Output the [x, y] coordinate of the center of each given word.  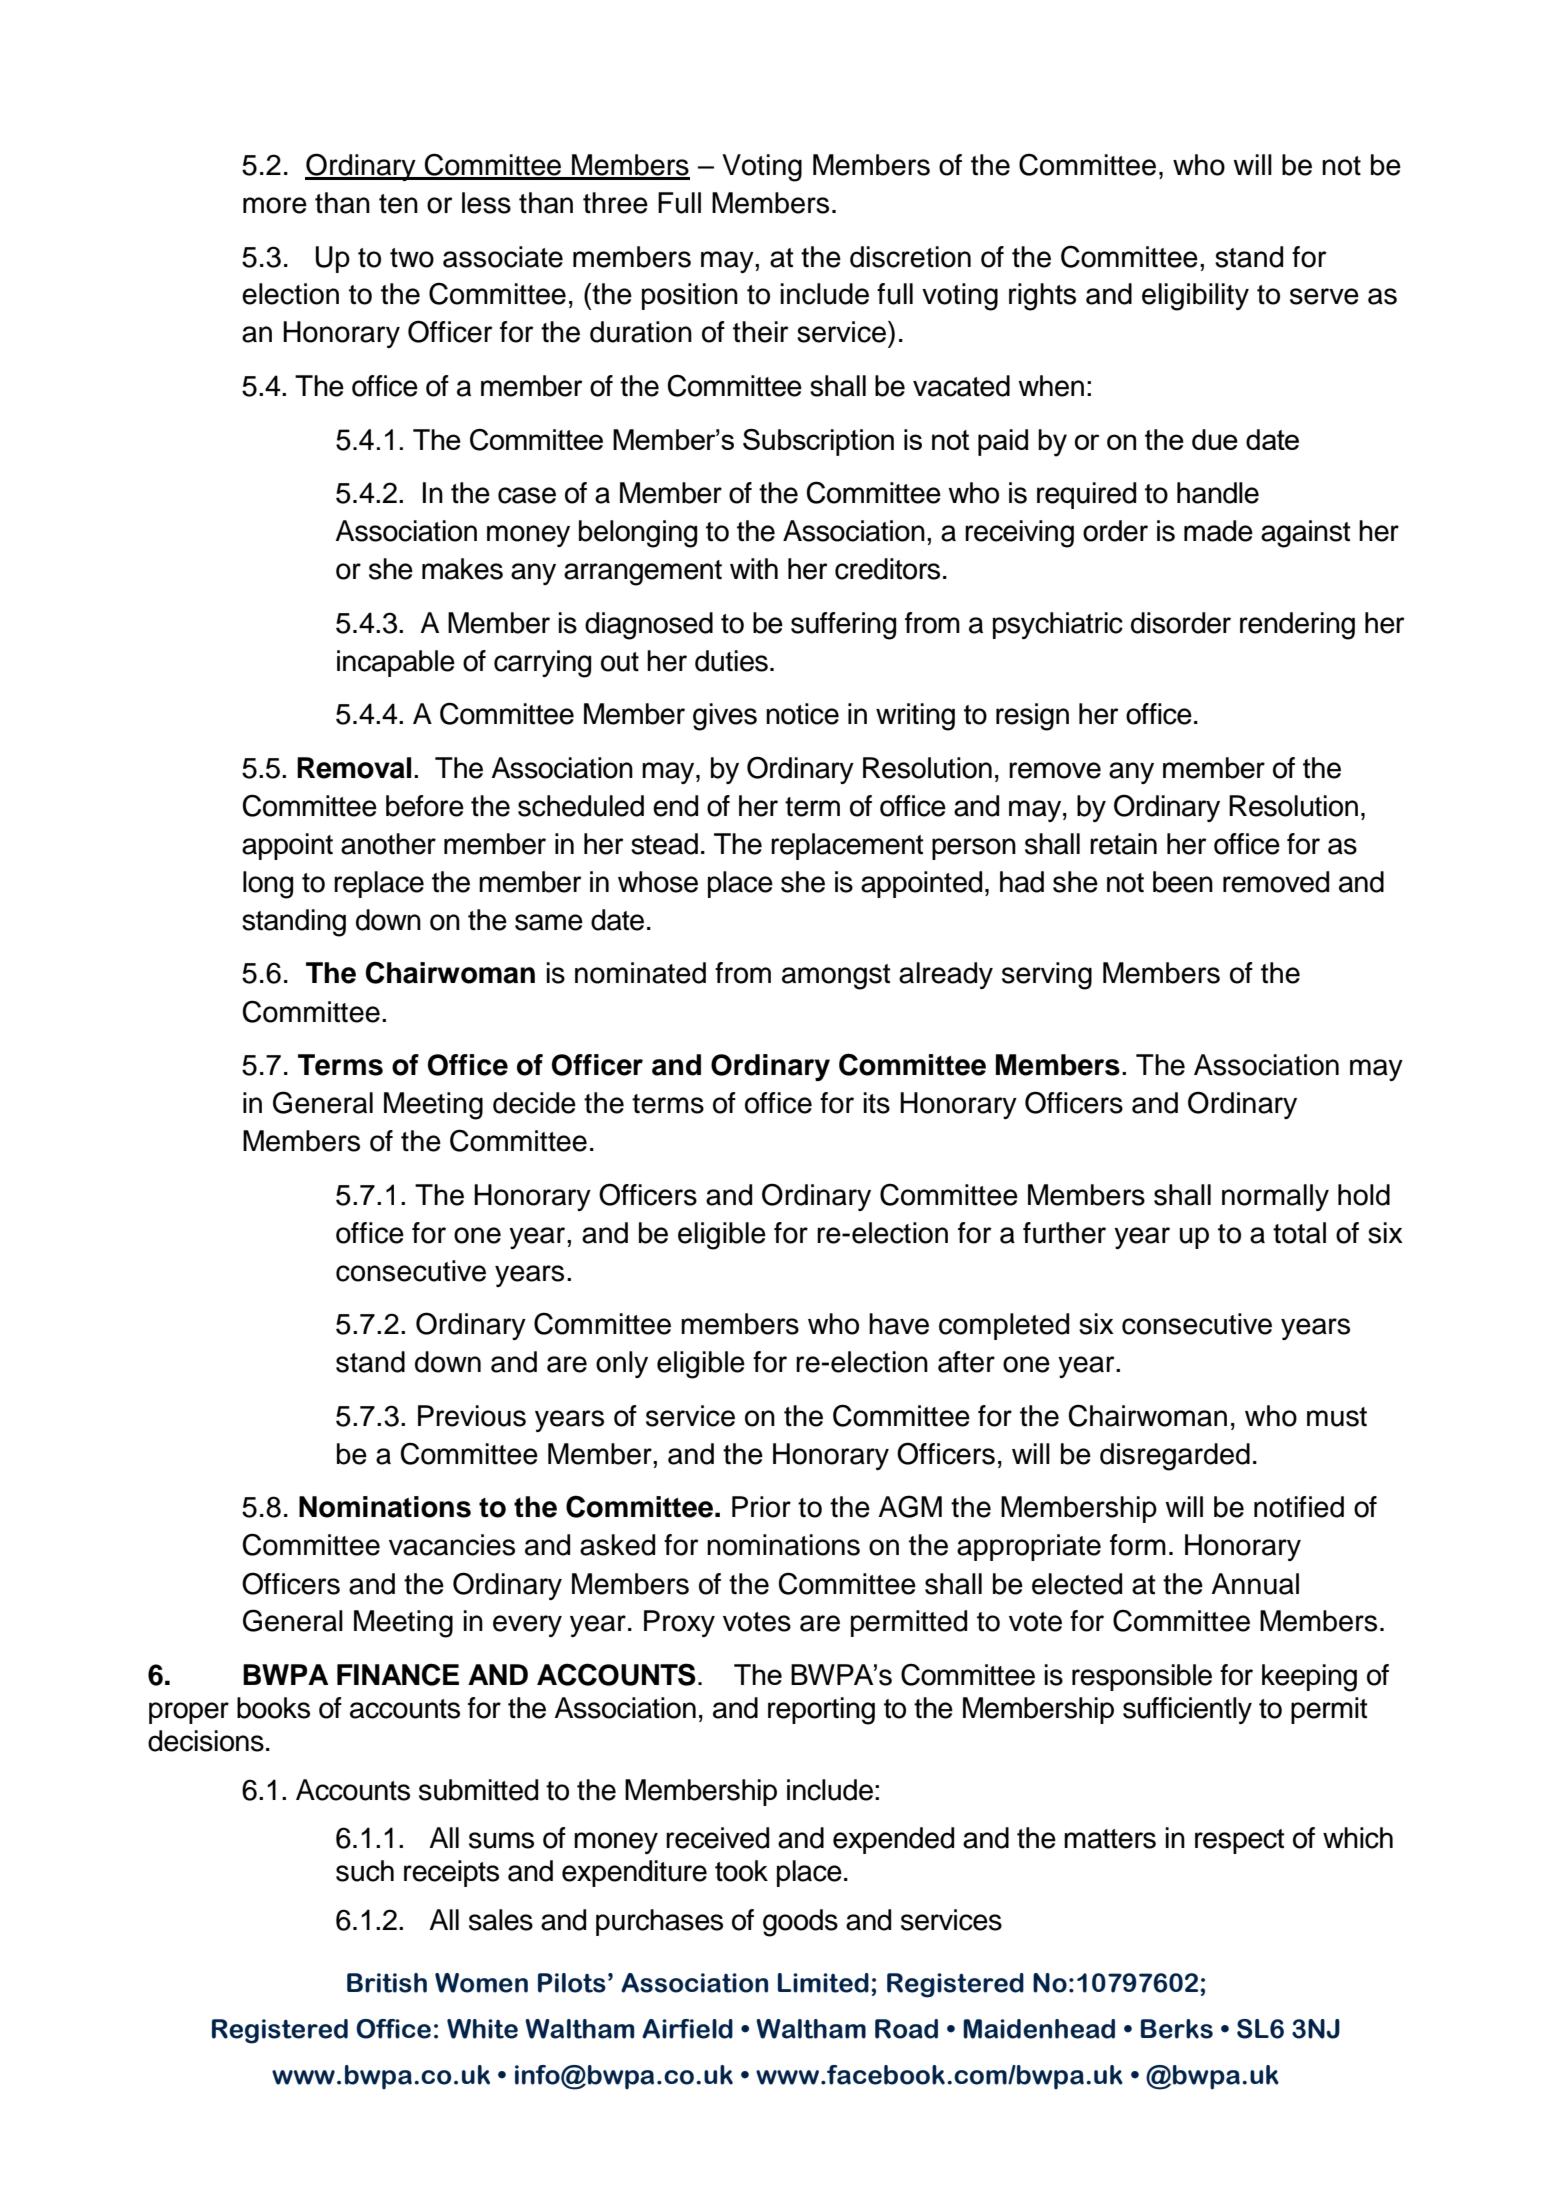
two [412, 258]
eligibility [1195, 297]
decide [534, 1103]
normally [1275, 1197]
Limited [823, 1983]
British [387, 1983]
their [761, 332]
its [876, 1103]
